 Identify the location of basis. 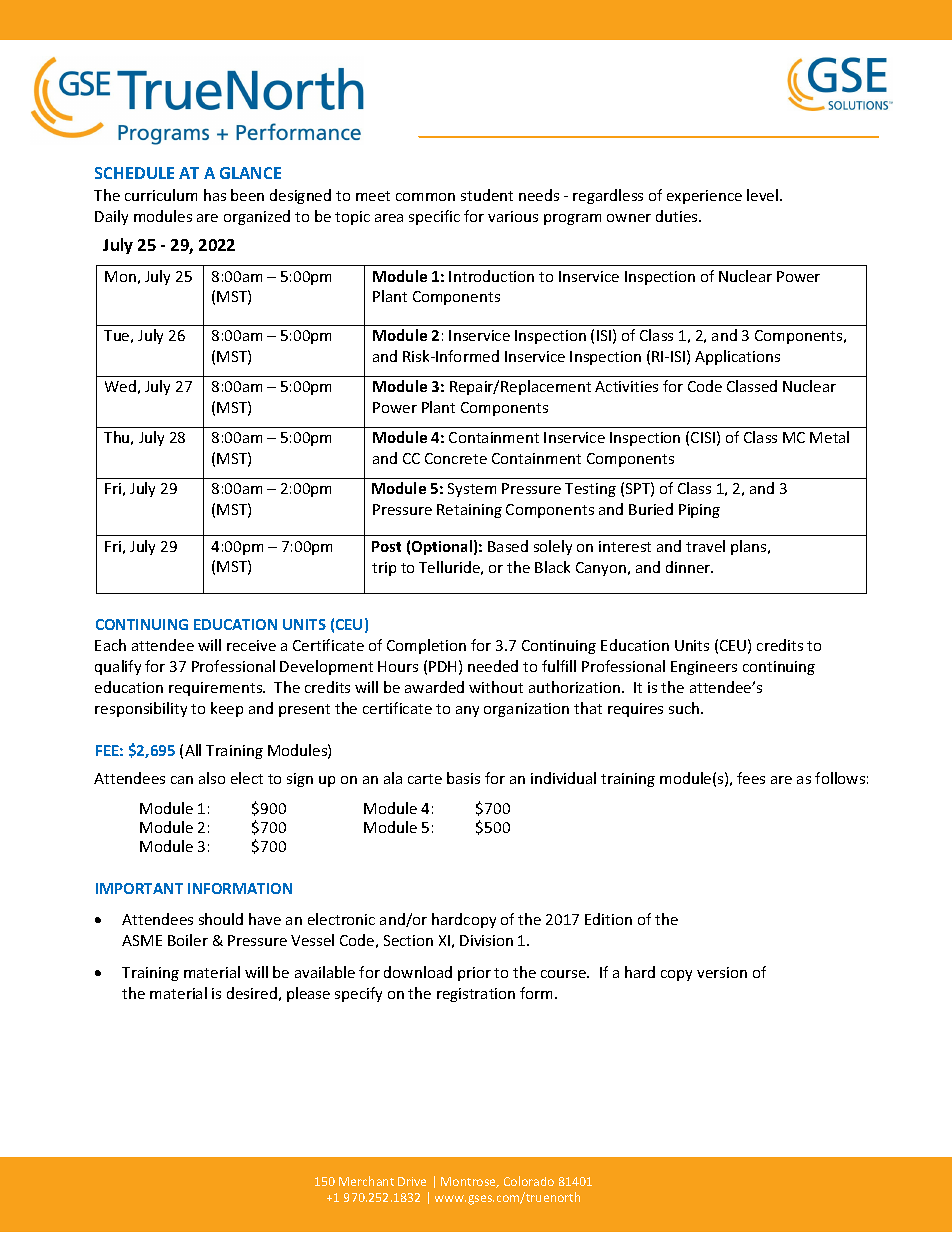
(463, 778).
